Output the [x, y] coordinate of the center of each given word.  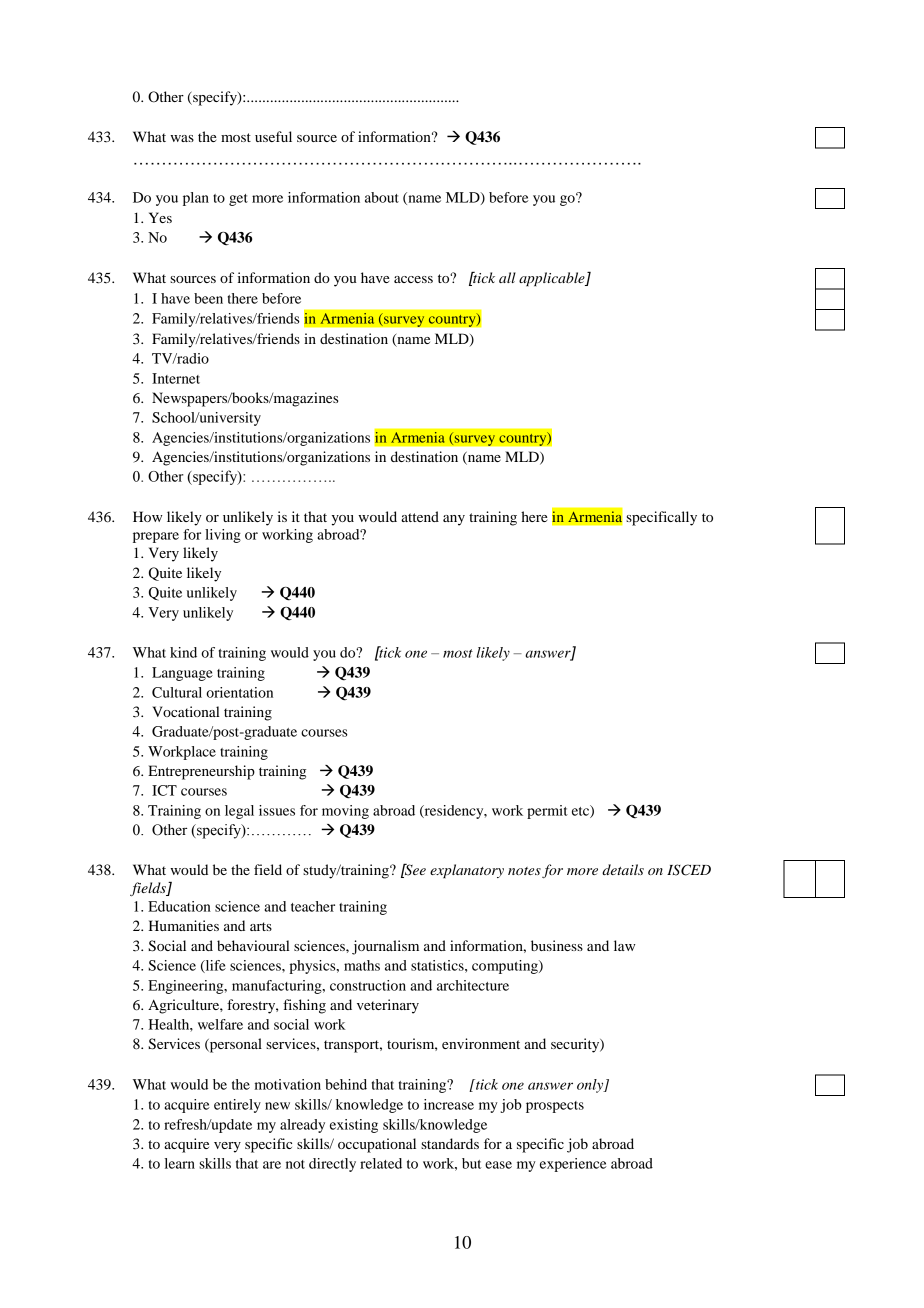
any [454, 520]
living [223, 536]
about [382, 197]
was [182, 138]
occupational [377, 1145]
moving [345, 812]
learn [180, 1163]
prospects [555, 1107]
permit [547, 812]
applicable [553, 279]
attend [420, 516]
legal [239, 812]
